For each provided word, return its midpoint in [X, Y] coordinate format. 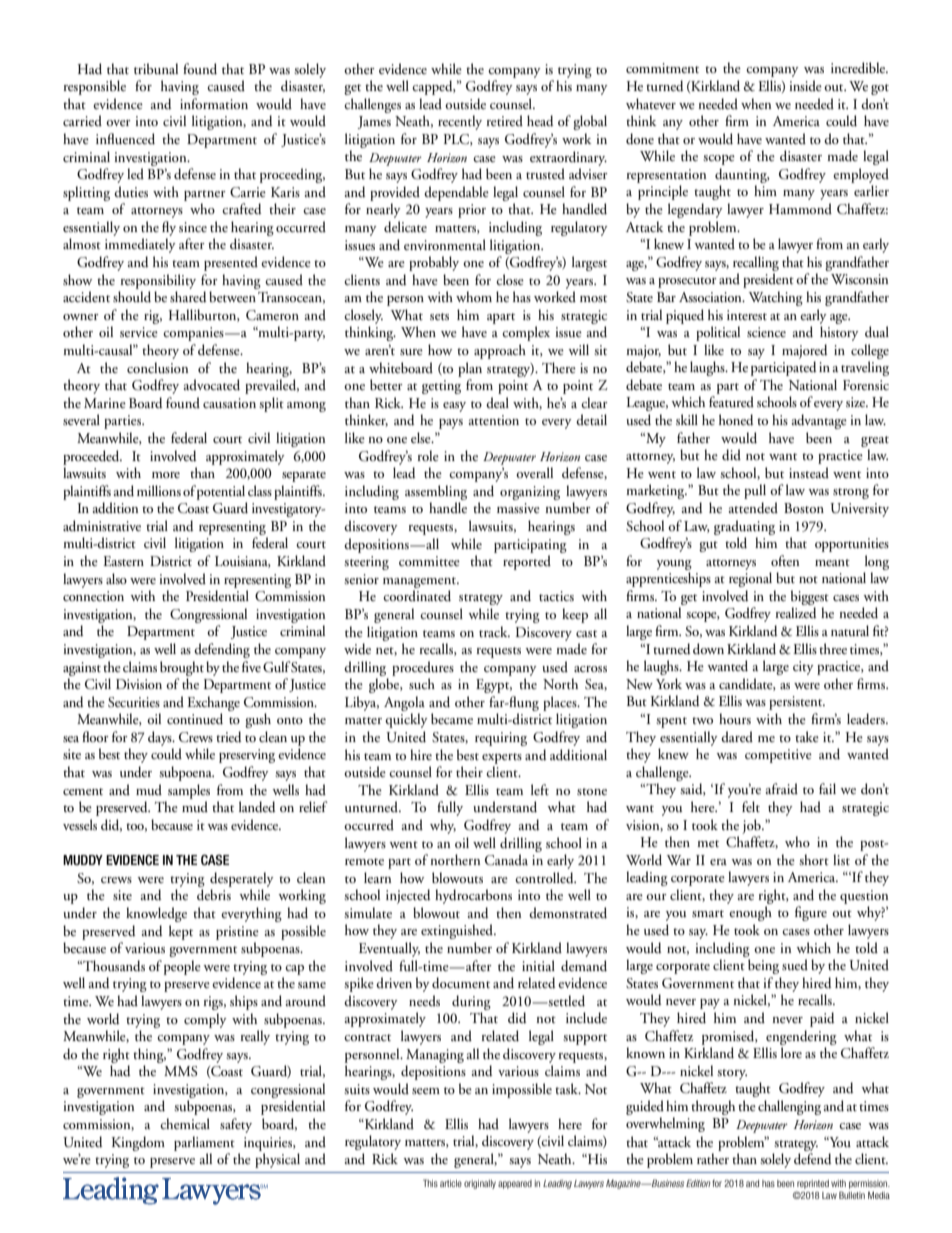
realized [796, 613]
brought [182, 668]
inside [805, 85]
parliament [204, 1143]
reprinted [813, 1184]
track [494, 631]
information [214, 103]
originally [480, 1184]
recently [460, 122]
